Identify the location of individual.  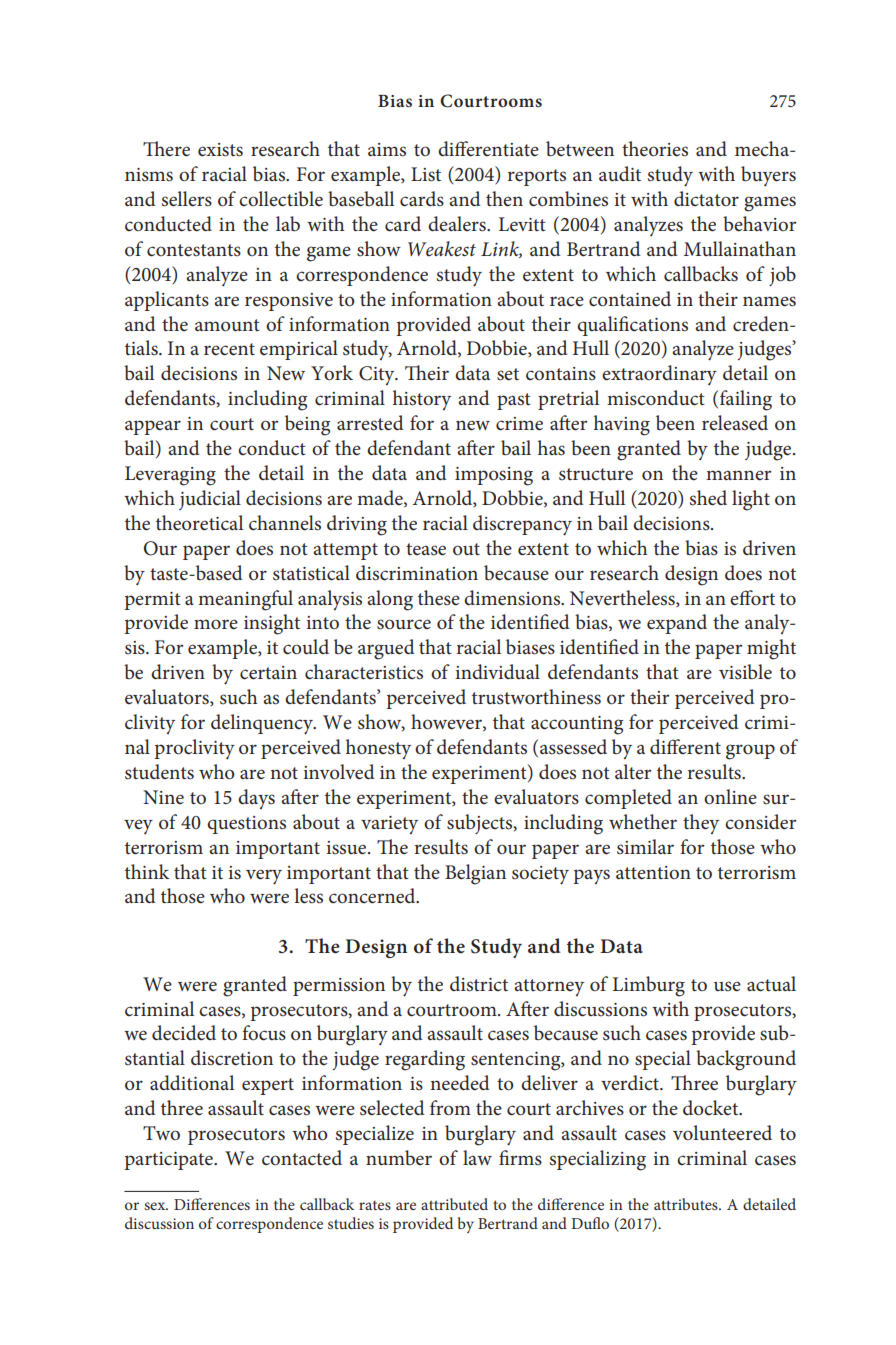
(497, 671).
